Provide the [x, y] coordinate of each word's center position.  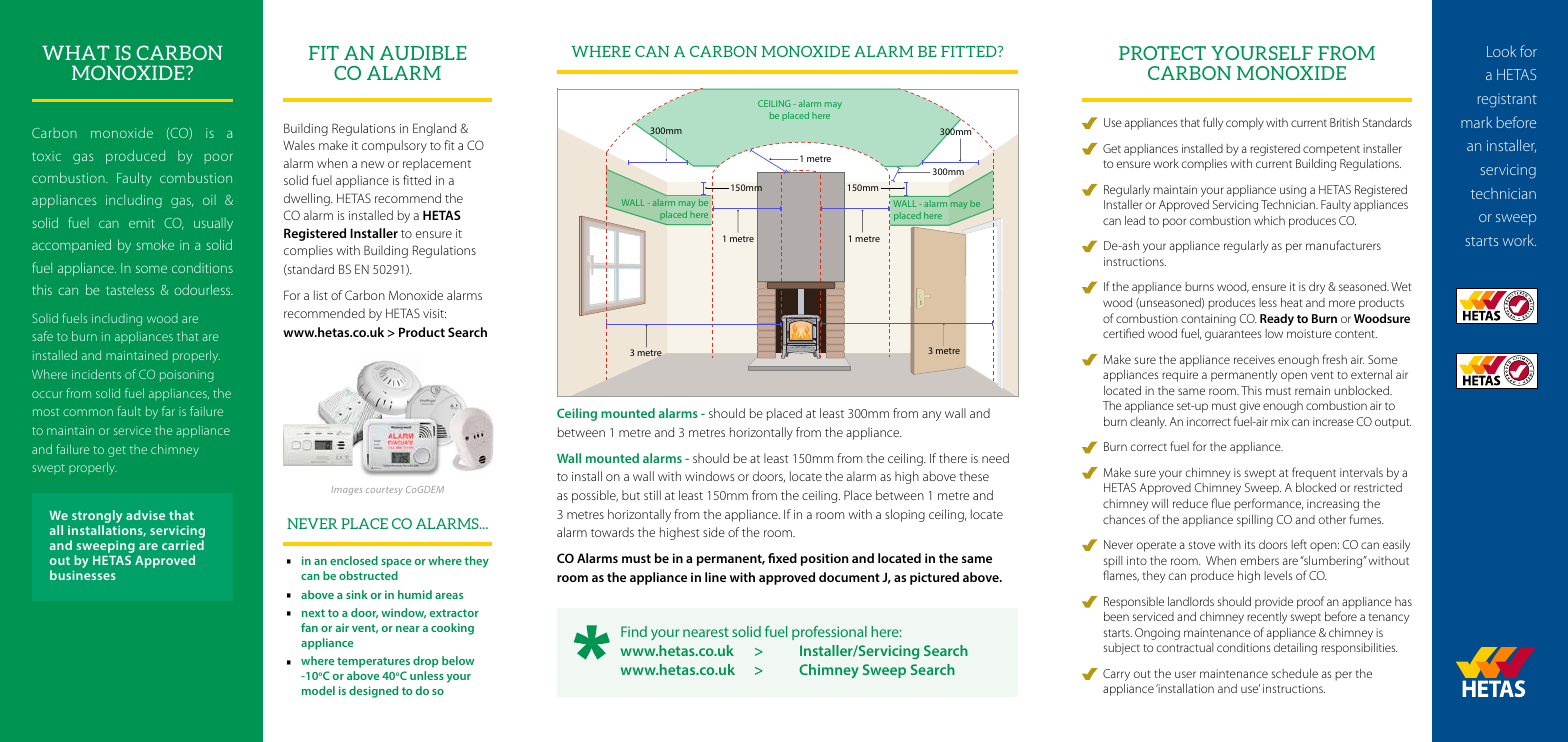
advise [145, 515]
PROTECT [1162, 53]
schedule [1295, 673]
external [1371, 374]
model [318, 690]
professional [829, 633]
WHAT [75, 52]
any [931, 416]
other [1332, 519]
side [714, 532]
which [1269, 220]
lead [1135, 220]
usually [213, 224]
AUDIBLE [423, 53]
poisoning [187, 376]
